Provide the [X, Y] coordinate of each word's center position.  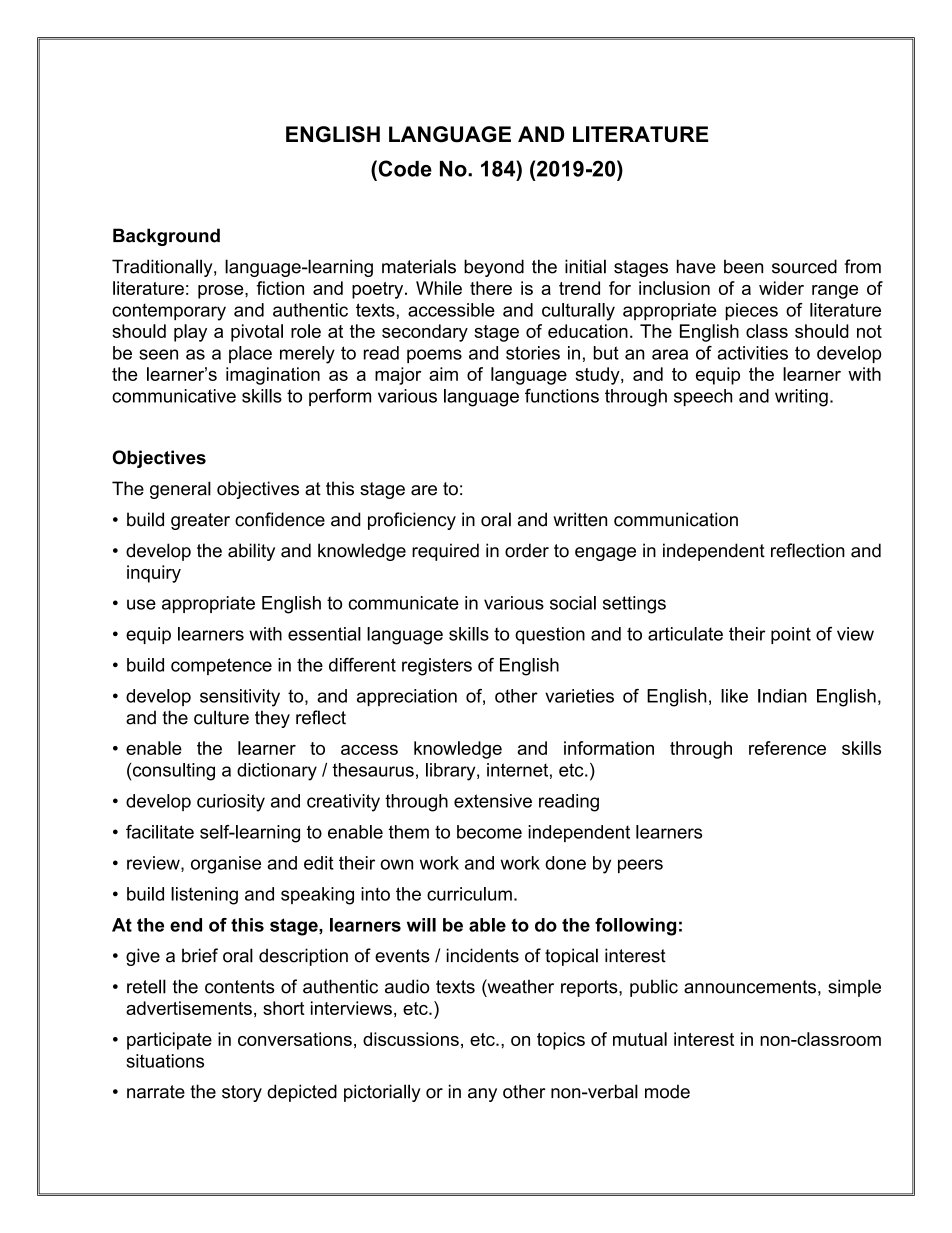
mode [667, 1091]
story [242, 1093]
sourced [804, 266]
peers [640, 866]
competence [221, 666]
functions [562, 396]
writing [801, 398]
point [791, 635]
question [550, 635]
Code [404, 168]
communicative [174, 396]
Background [166, 237]
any [482, 1095]
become [489, 832]
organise [226, 865]
